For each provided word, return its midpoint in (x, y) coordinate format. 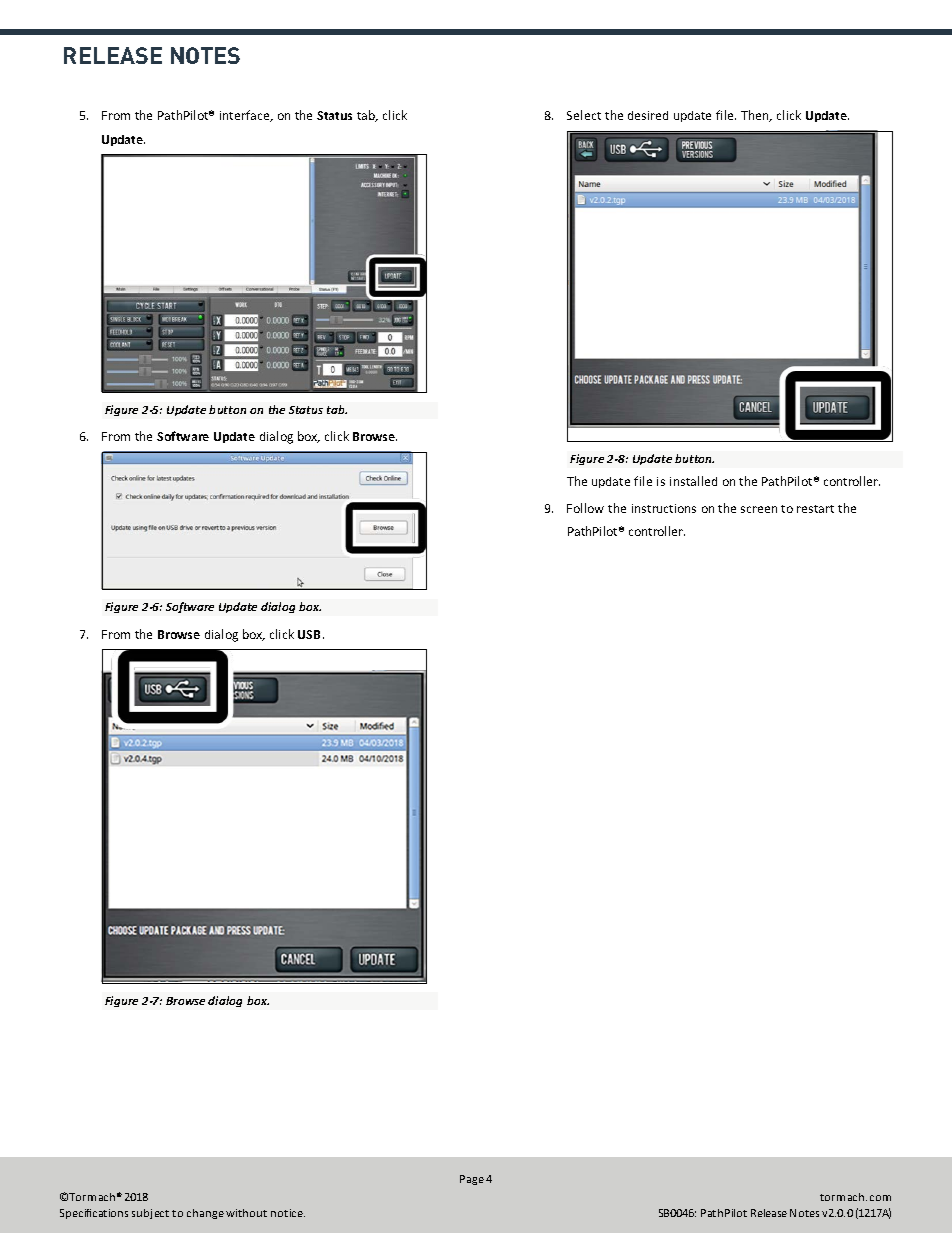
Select (584, 115)
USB (311, 634)
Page (472, 1180)
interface (246, 116)
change (205, 1214)
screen (759, 509)
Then (756, 116)
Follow (585, 508)
